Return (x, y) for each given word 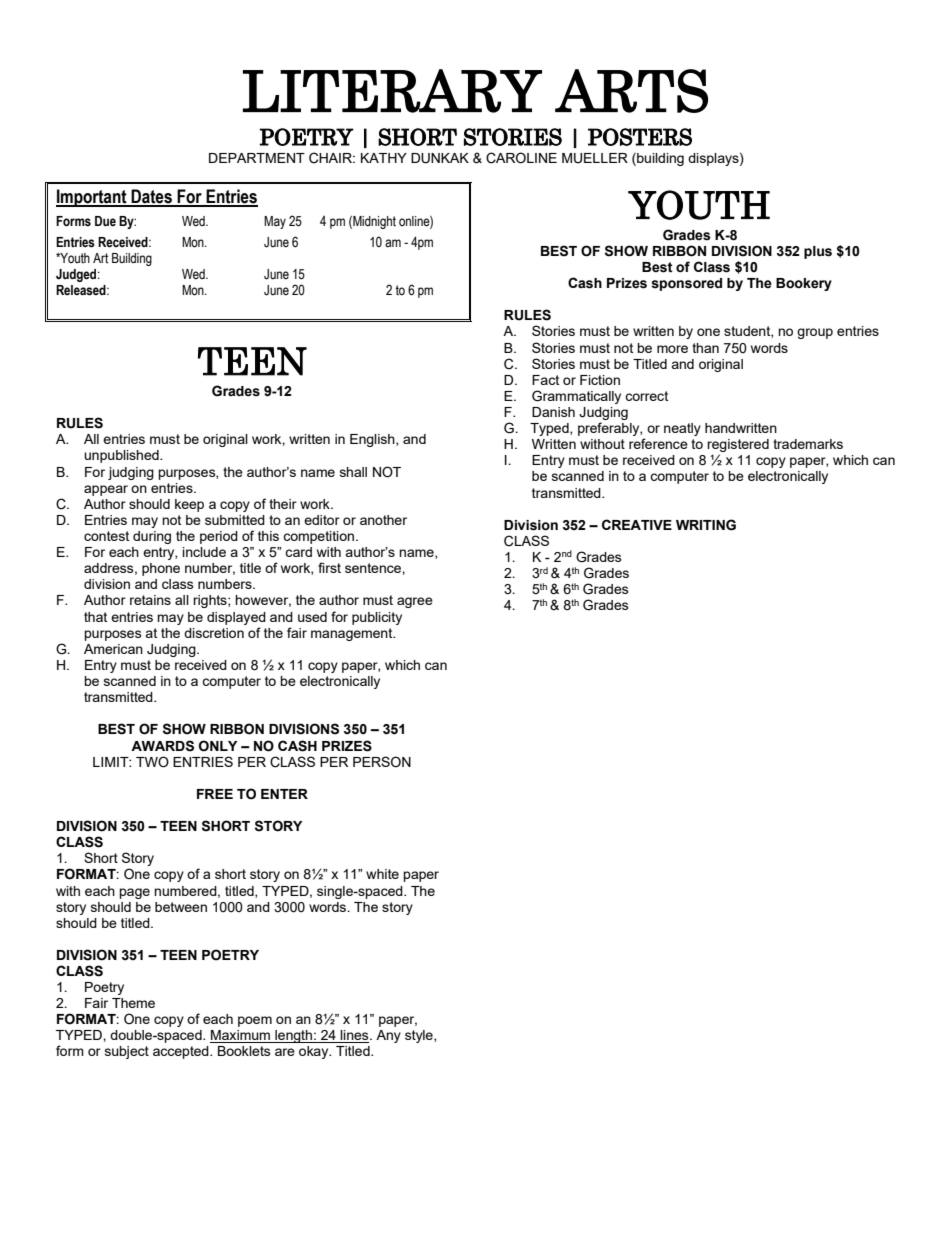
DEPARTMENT (257, 158)
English (373, 440)
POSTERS (640, 137)
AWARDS (162, 746)
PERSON (382, 761)
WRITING (706, 525)
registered (738, 447)
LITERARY (392, 91)
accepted (182, 1052)
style (420, 1036)
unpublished (122, 456)
